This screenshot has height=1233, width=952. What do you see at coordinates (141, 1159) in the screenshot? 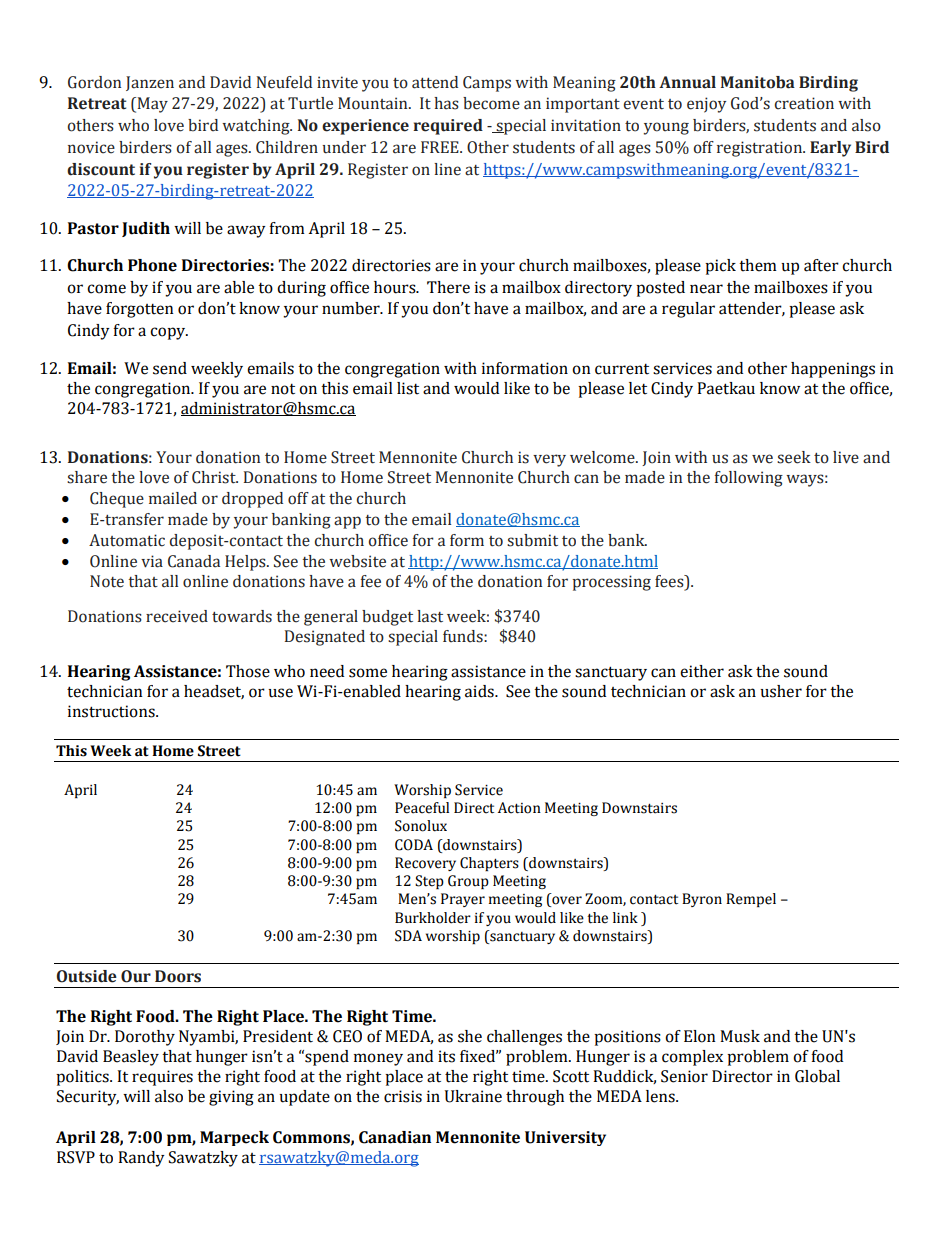
I see `Randy` at bounding box center [141, 1159].
